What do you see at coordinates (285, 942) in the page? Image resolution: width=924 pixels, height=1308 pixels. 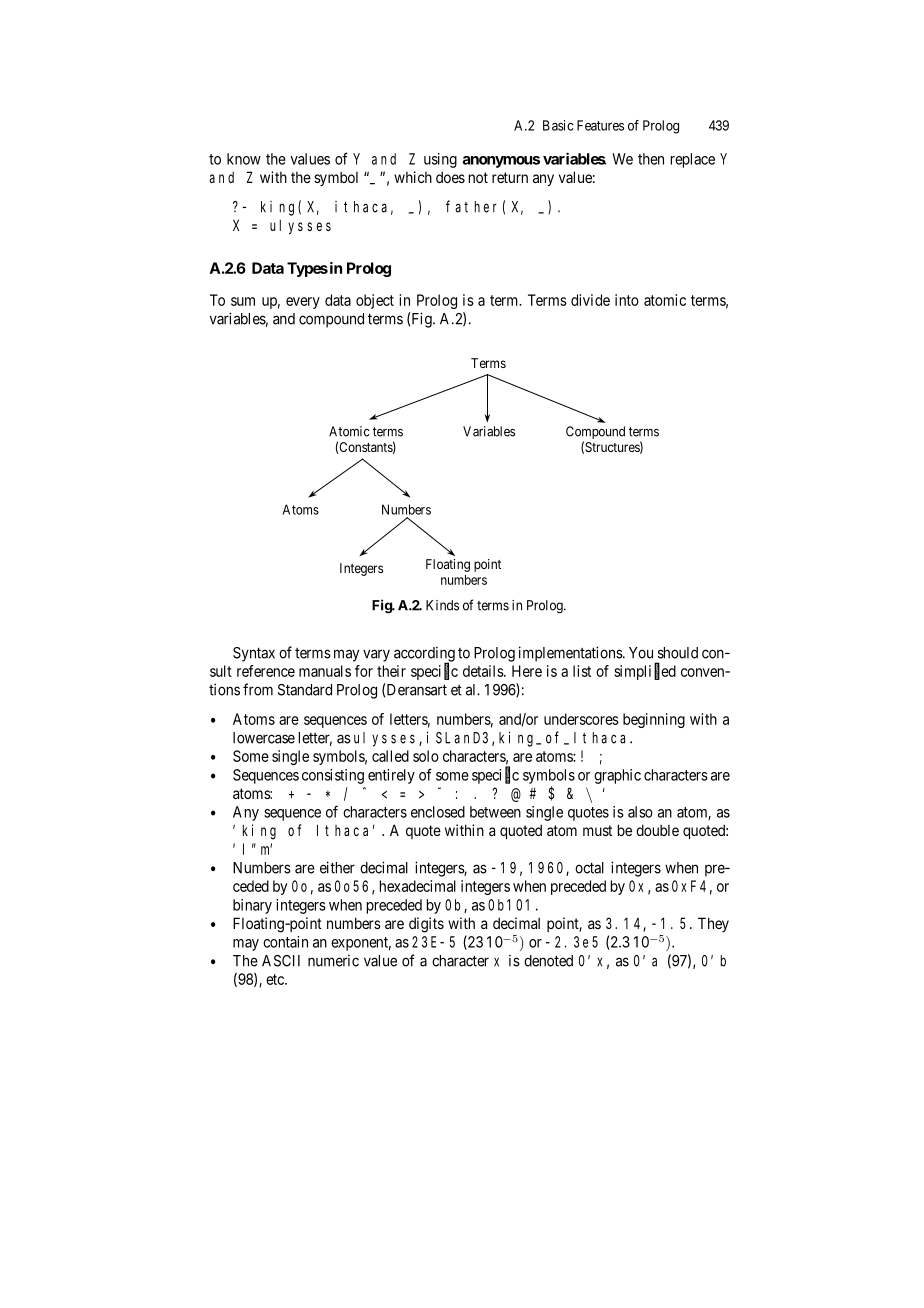 I see `contain` at bounding box center [285, 942].
